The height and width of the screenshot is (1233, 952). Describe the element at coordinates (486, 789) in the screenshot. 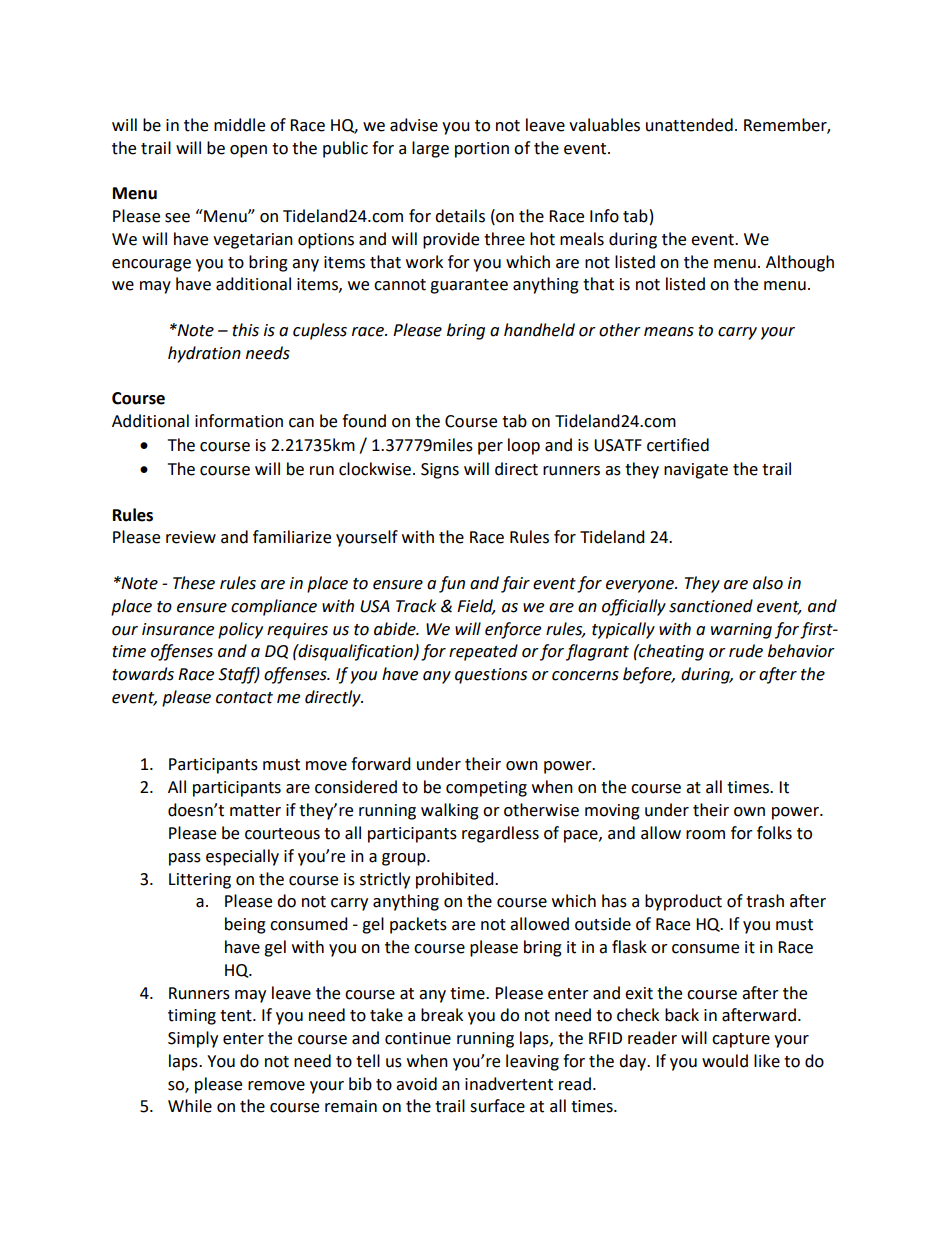

I see `competing` at that location.
